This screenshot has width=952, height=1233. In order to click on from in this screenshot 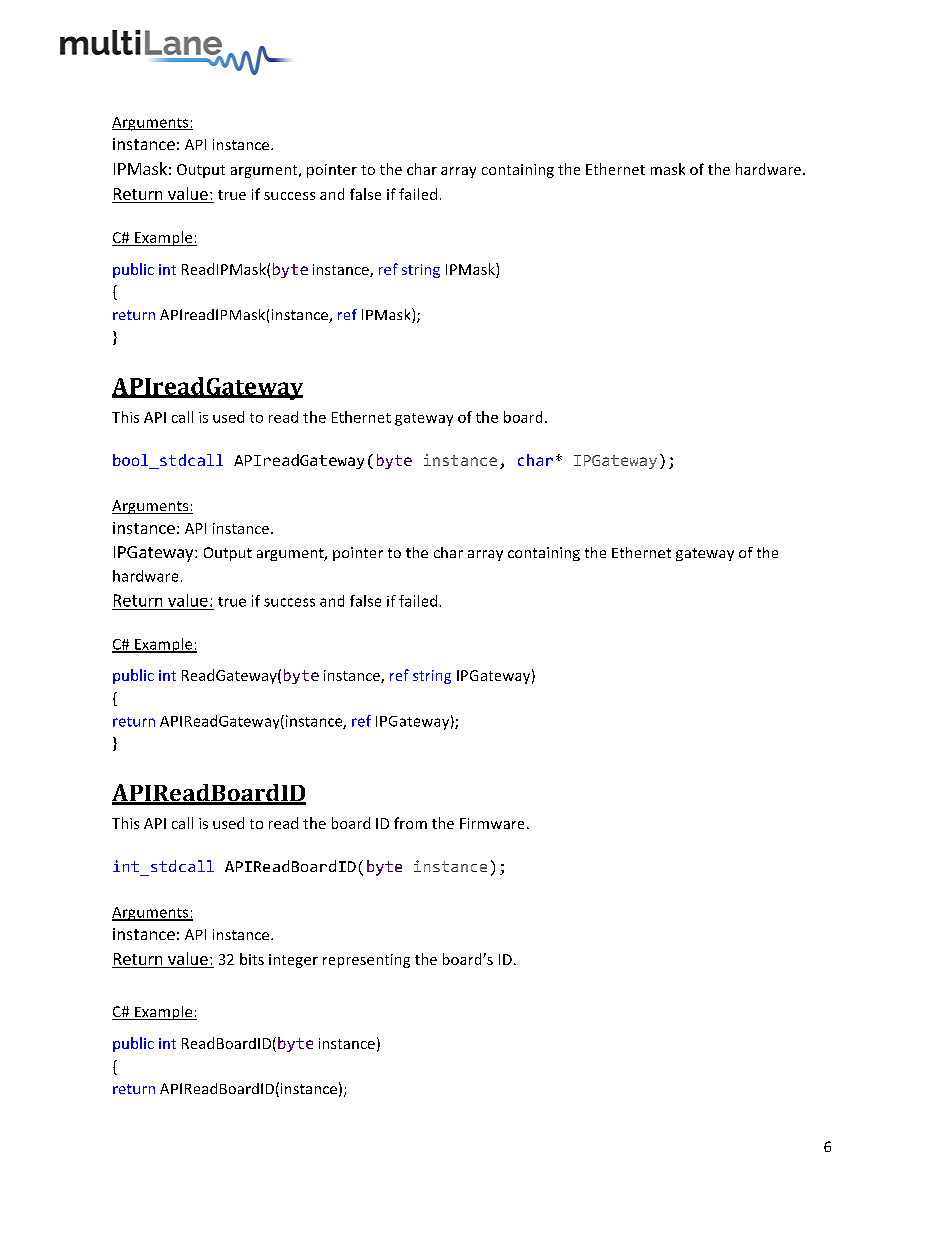, I will do `click(410, 823)`.
